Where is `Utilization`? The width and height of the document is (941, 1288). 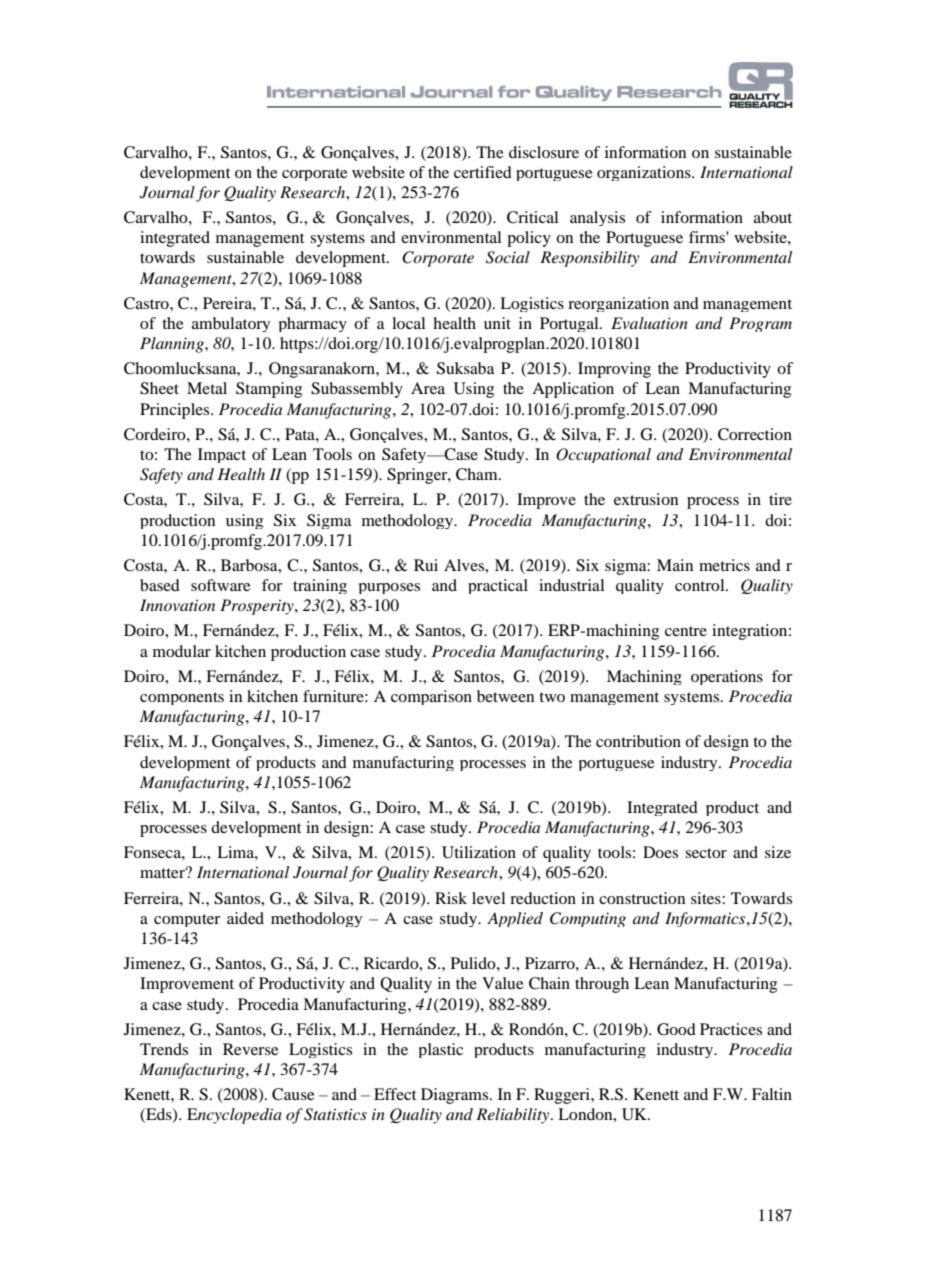 Utilization is located at coordinates (479, 852).
